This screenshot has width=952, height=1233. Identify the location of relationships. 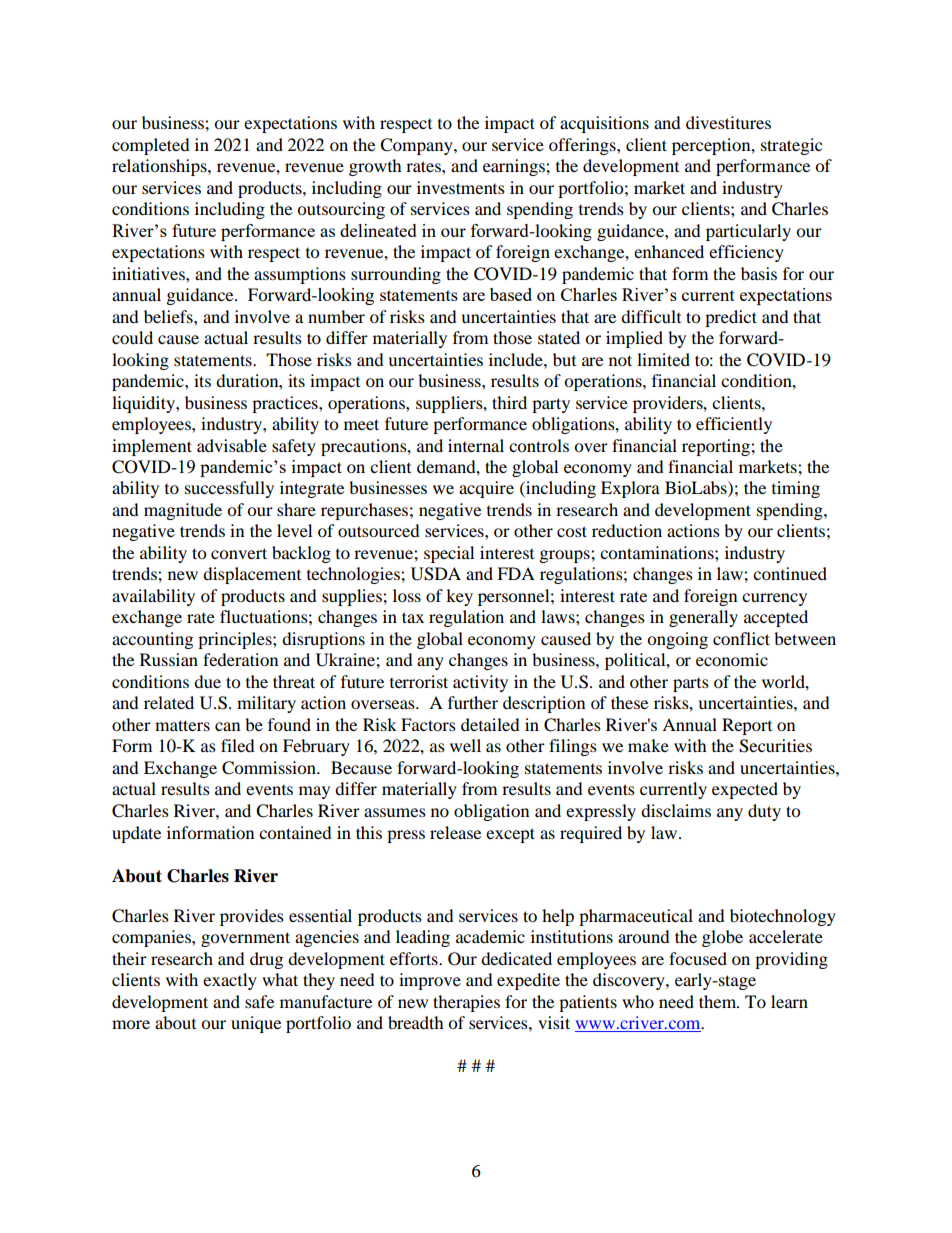
(160, 167).
